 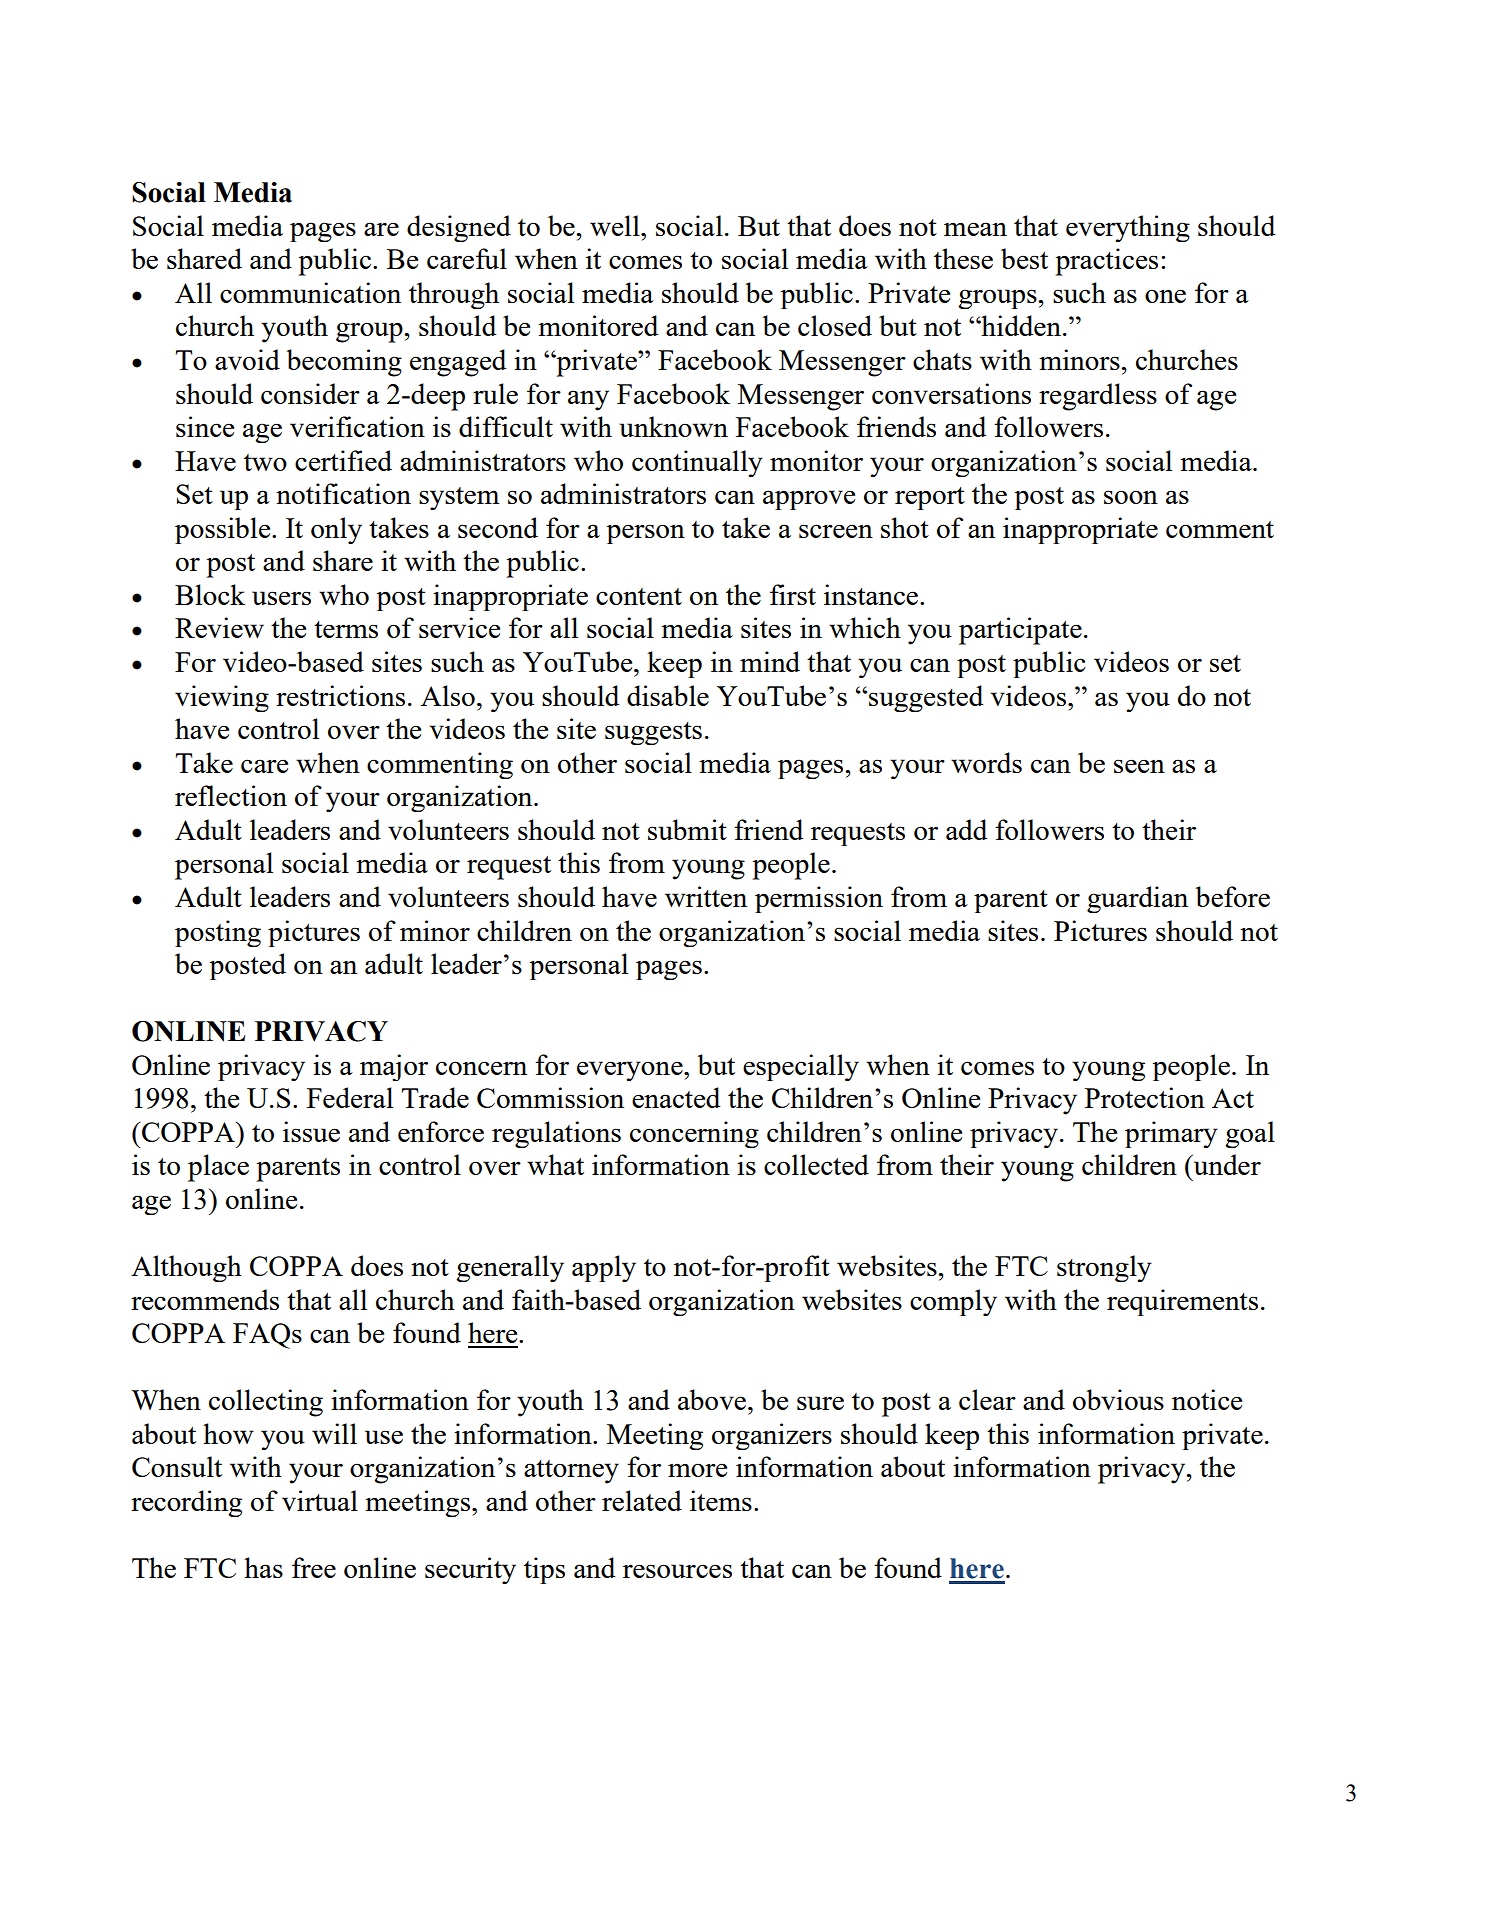 What do you see at coordinates (231, 795) in the screenshot?
I see `reflection` at bounding box center [231, 795].
